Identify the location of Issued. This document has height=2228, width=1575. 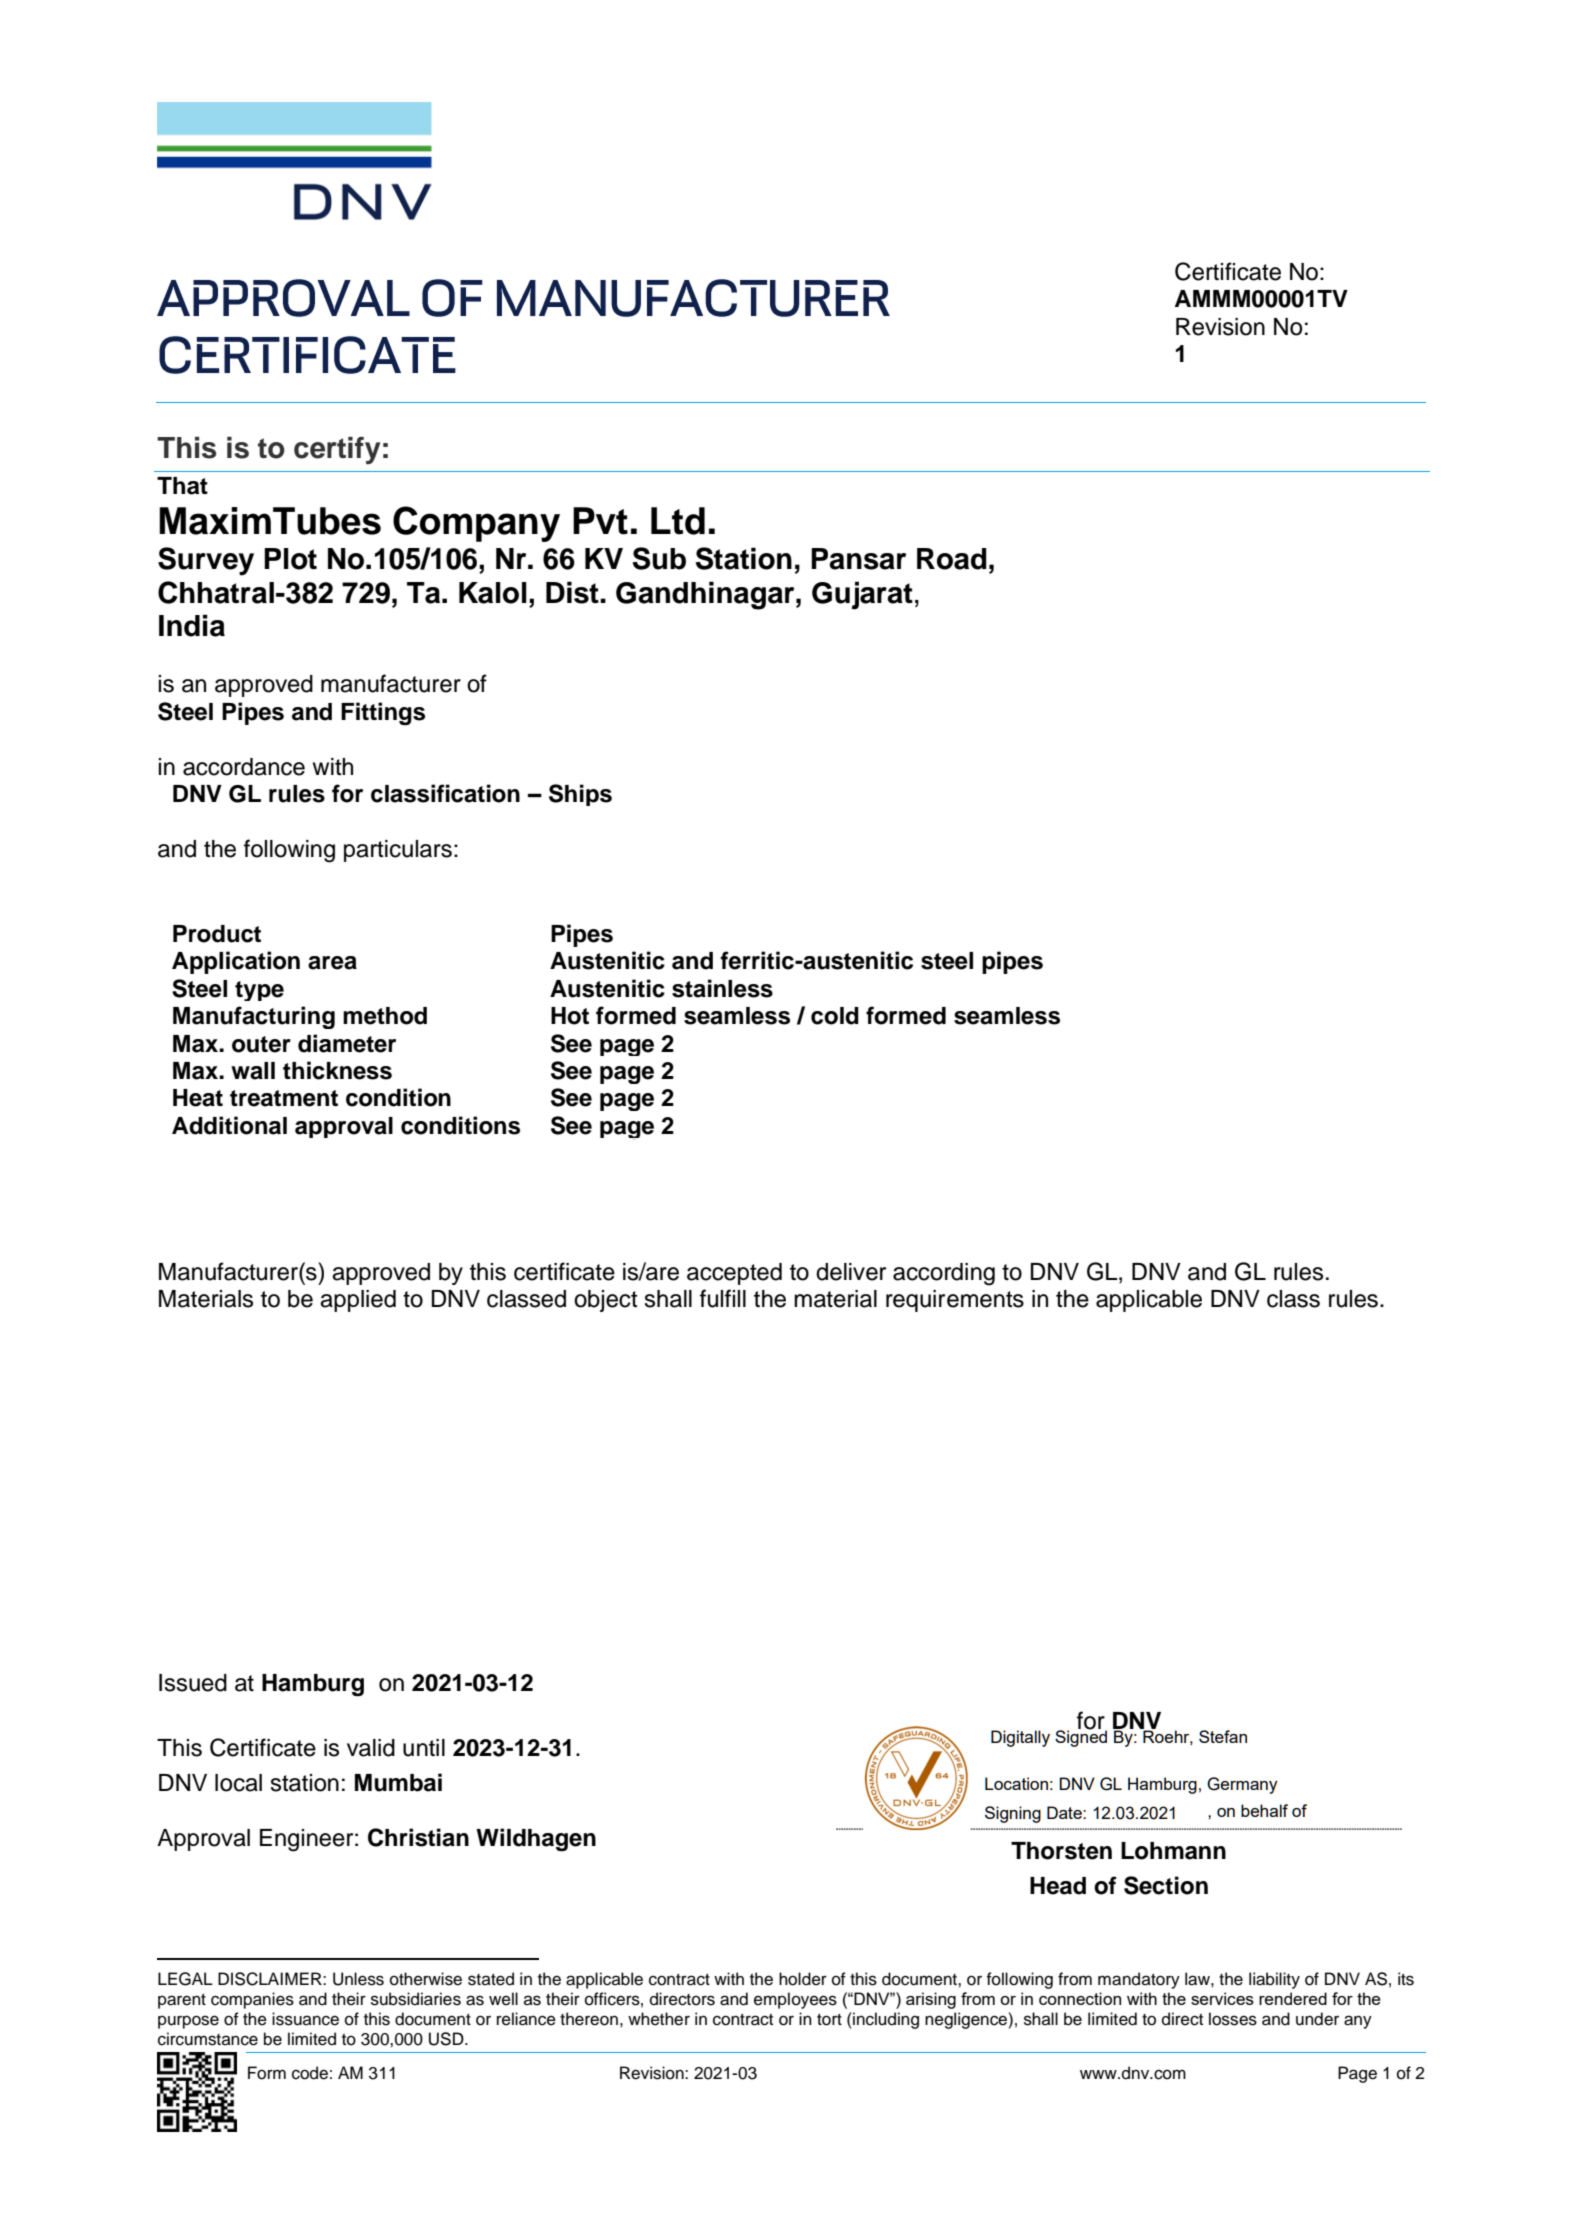
(193, 1683).
